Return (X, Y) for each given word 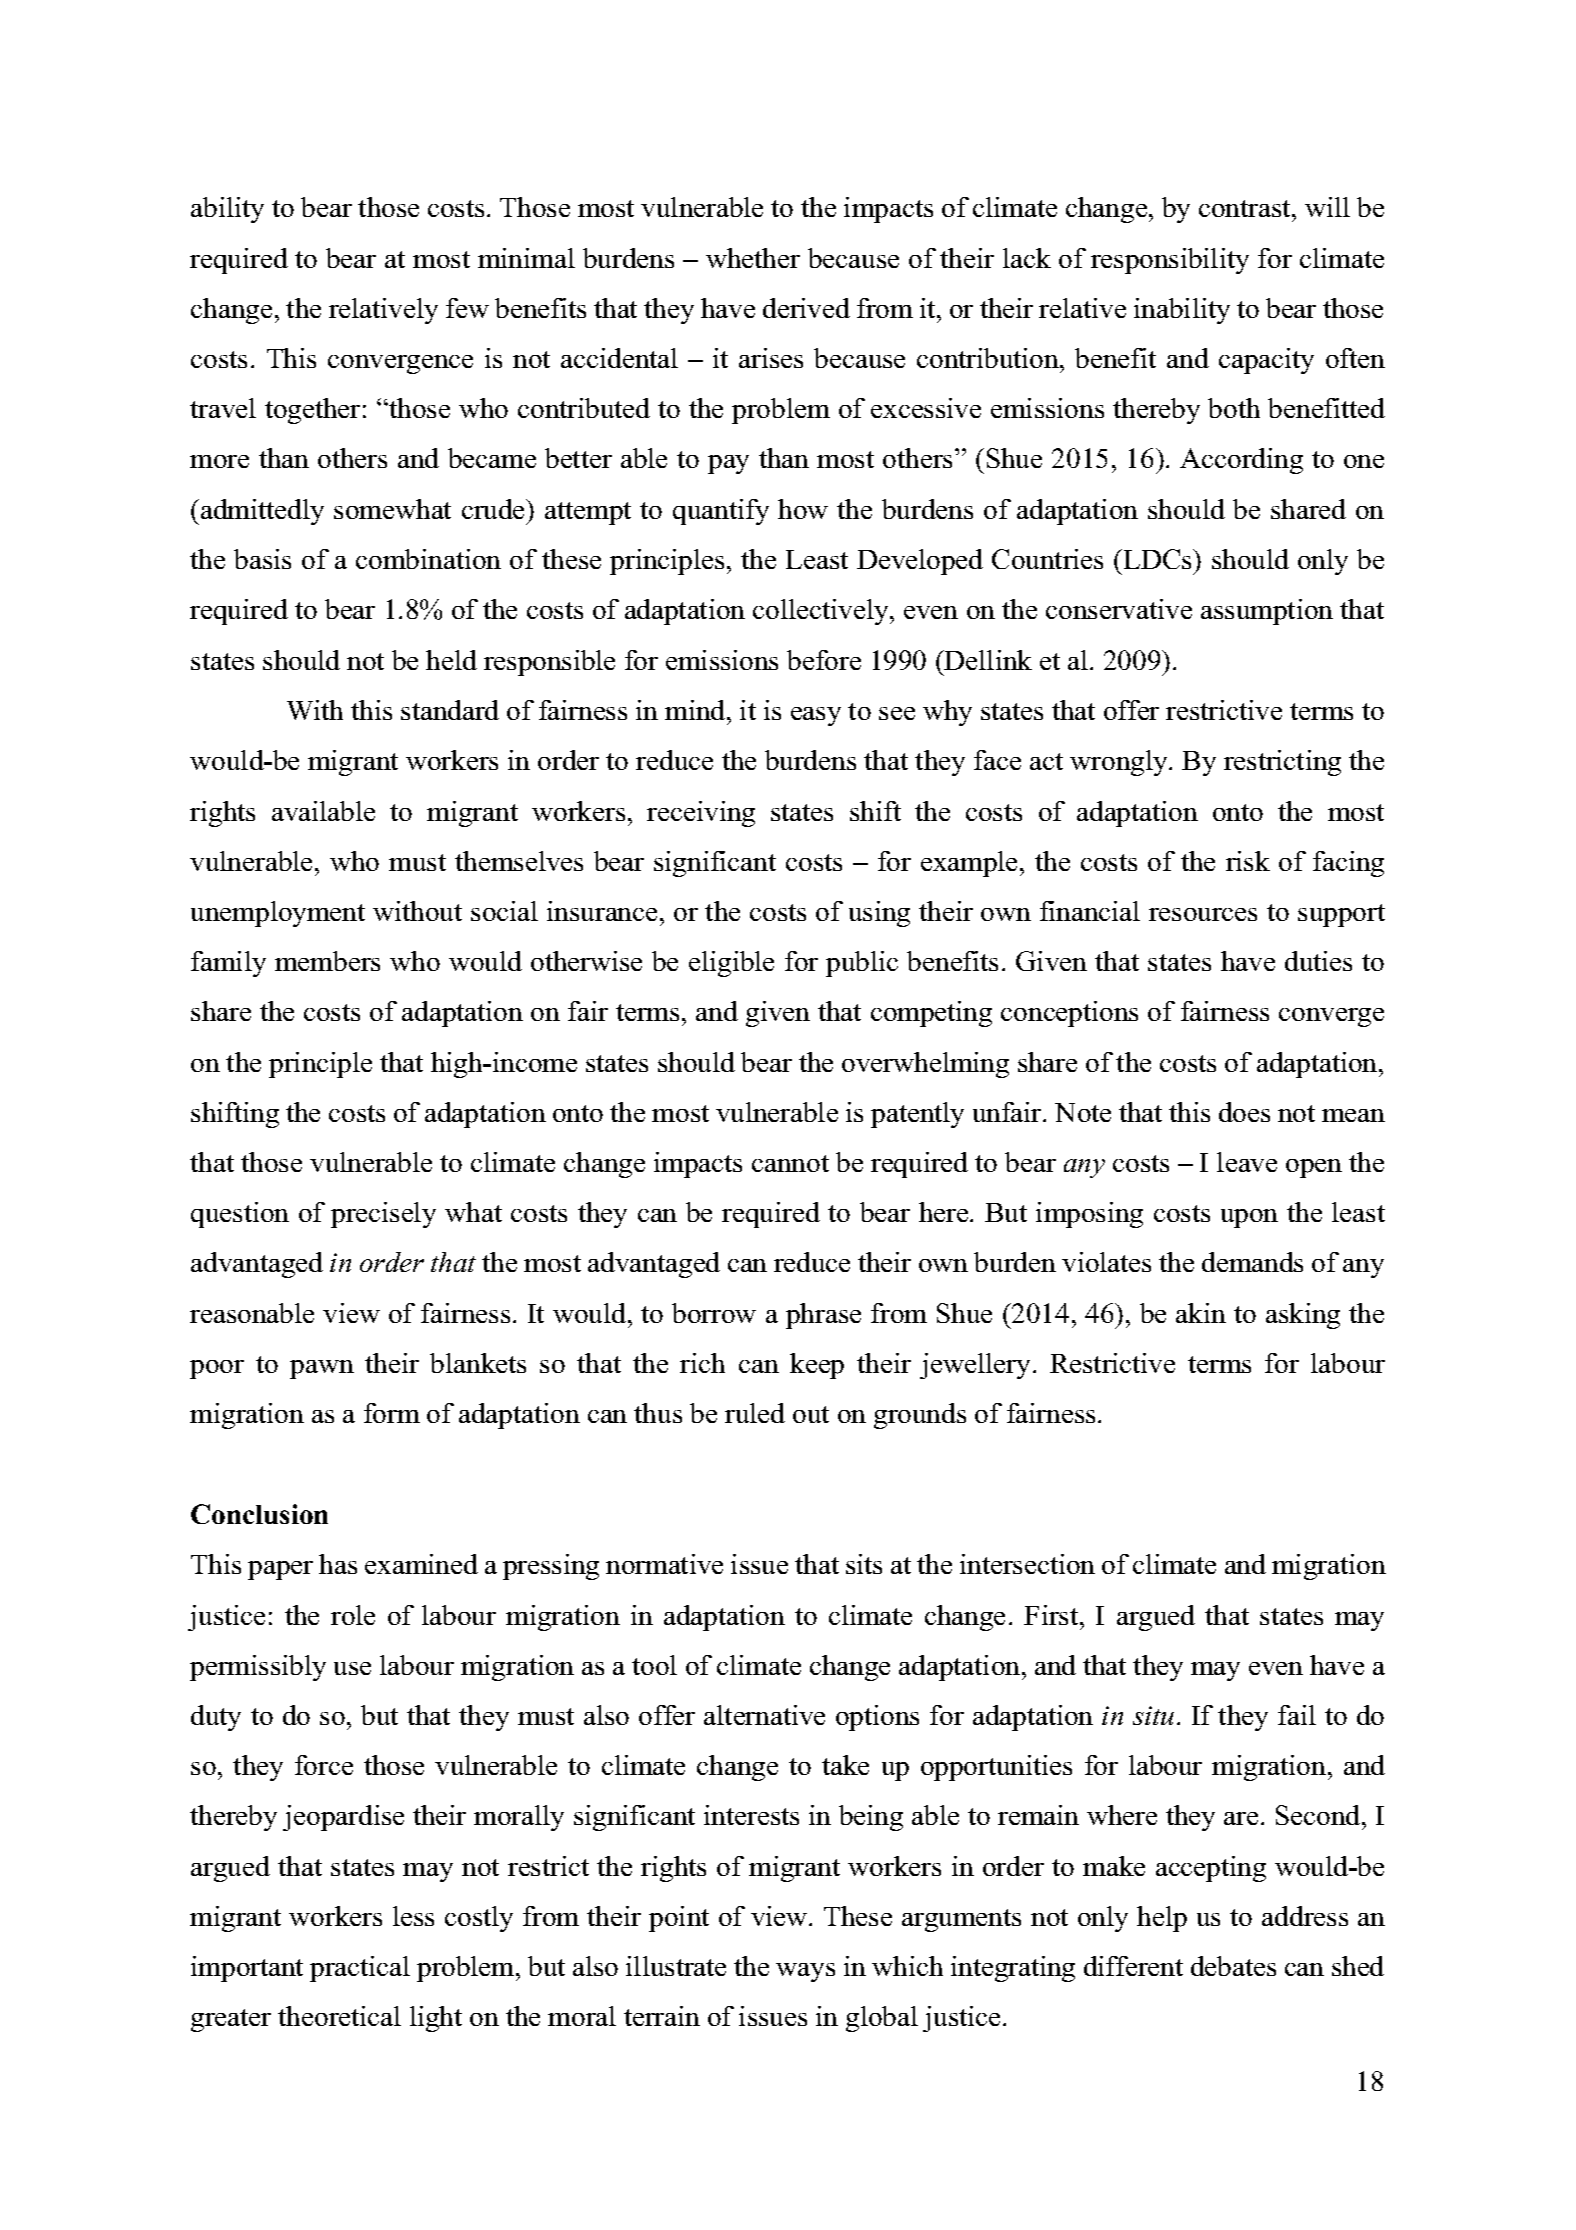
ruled (755, 1413)
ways (805, 1972)
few (467, 308)
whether (753, 258)
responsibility (1170, 261)
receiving (701, 814)
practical (360, 1969)
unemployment (278, 914)
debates (1233, 1966)
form (392, 1413)
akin (1201, 1313)
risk (1248, 861)
